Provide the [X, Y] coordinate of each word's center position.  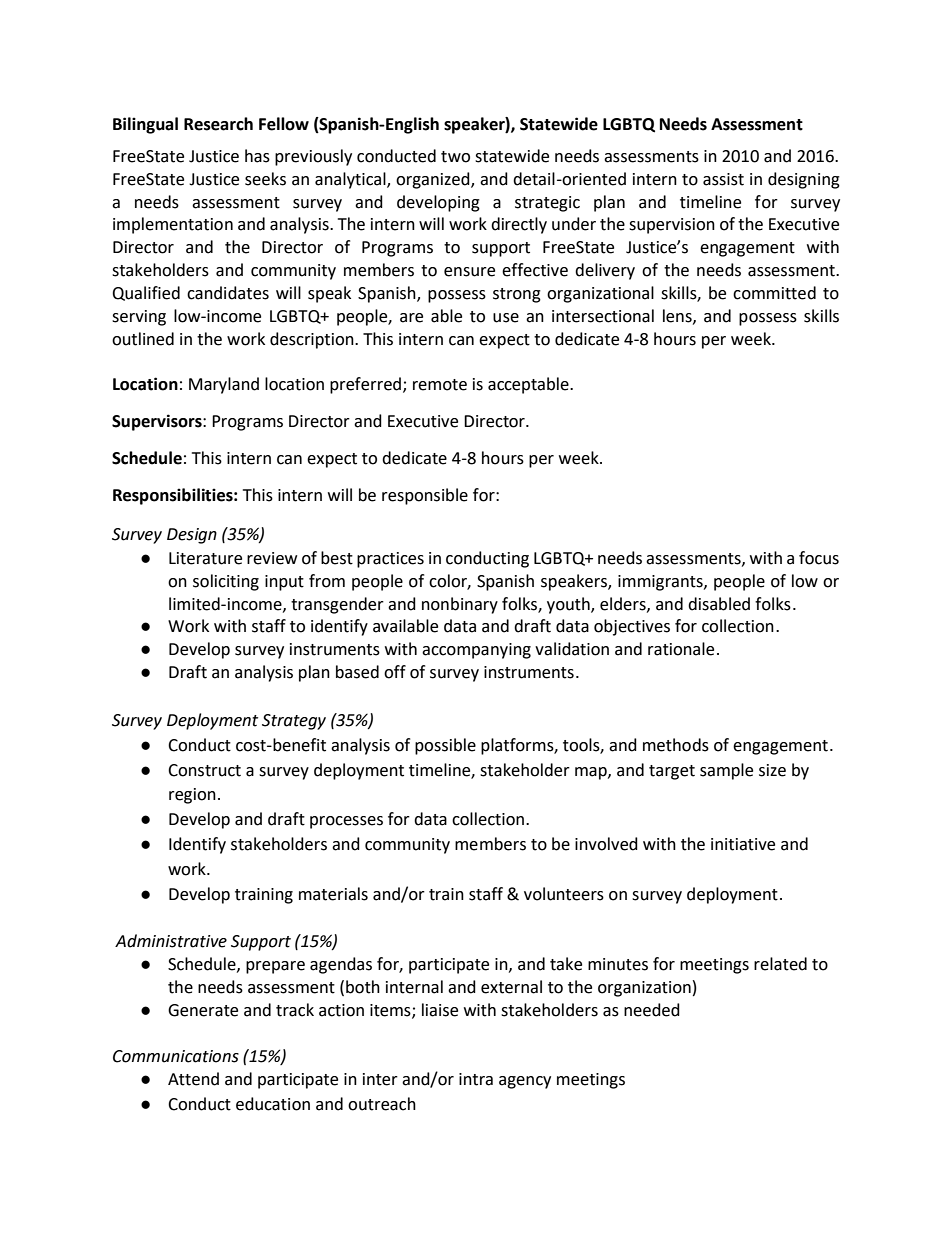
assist [723, 179]
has [257, 156]
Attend [193, 1079]
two [455, 157]
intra [476, 1079]
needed [652, 1010]
